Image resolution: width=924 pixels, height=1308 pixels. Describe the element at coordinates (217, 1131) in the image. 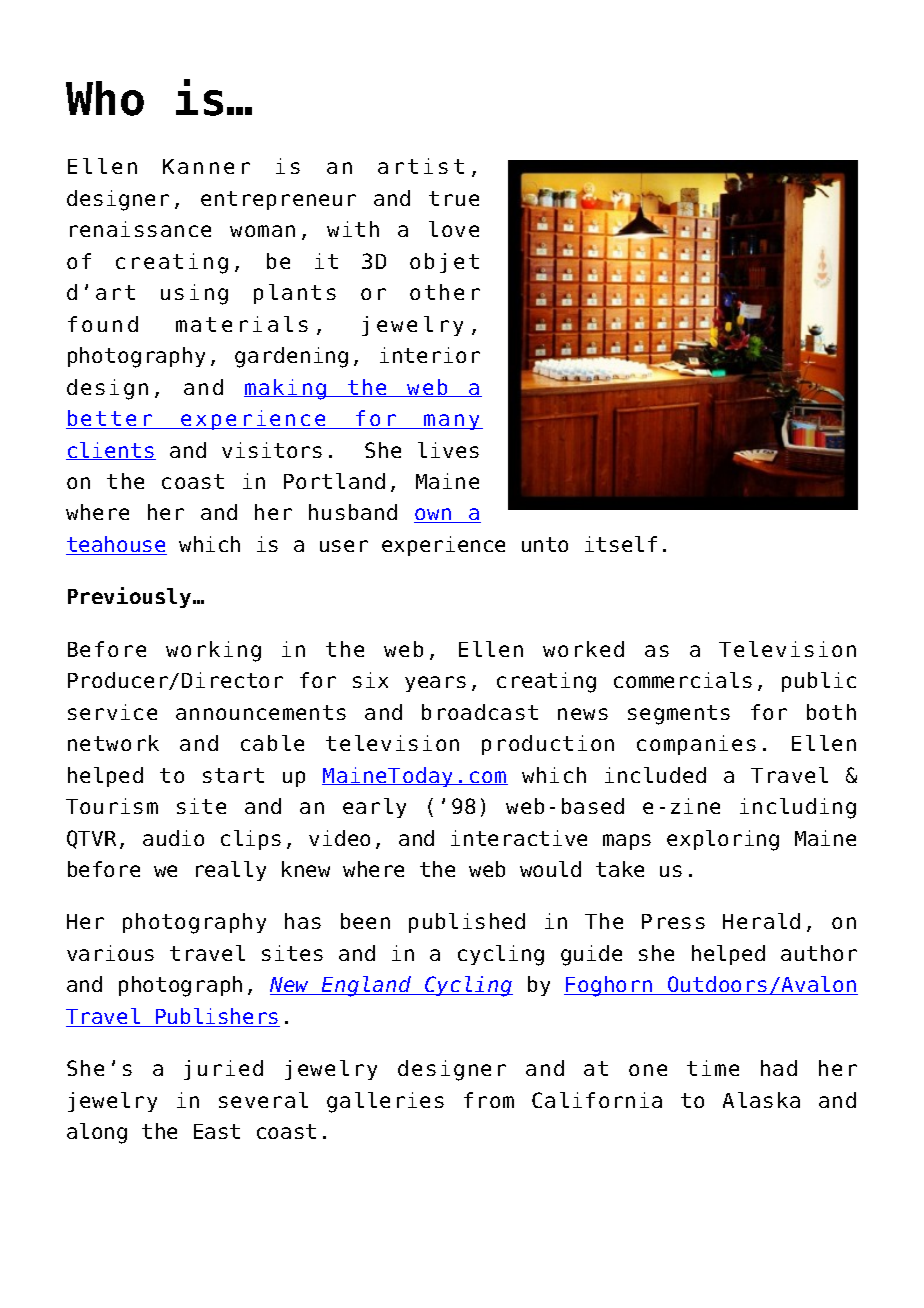

I see `East` at that location.
